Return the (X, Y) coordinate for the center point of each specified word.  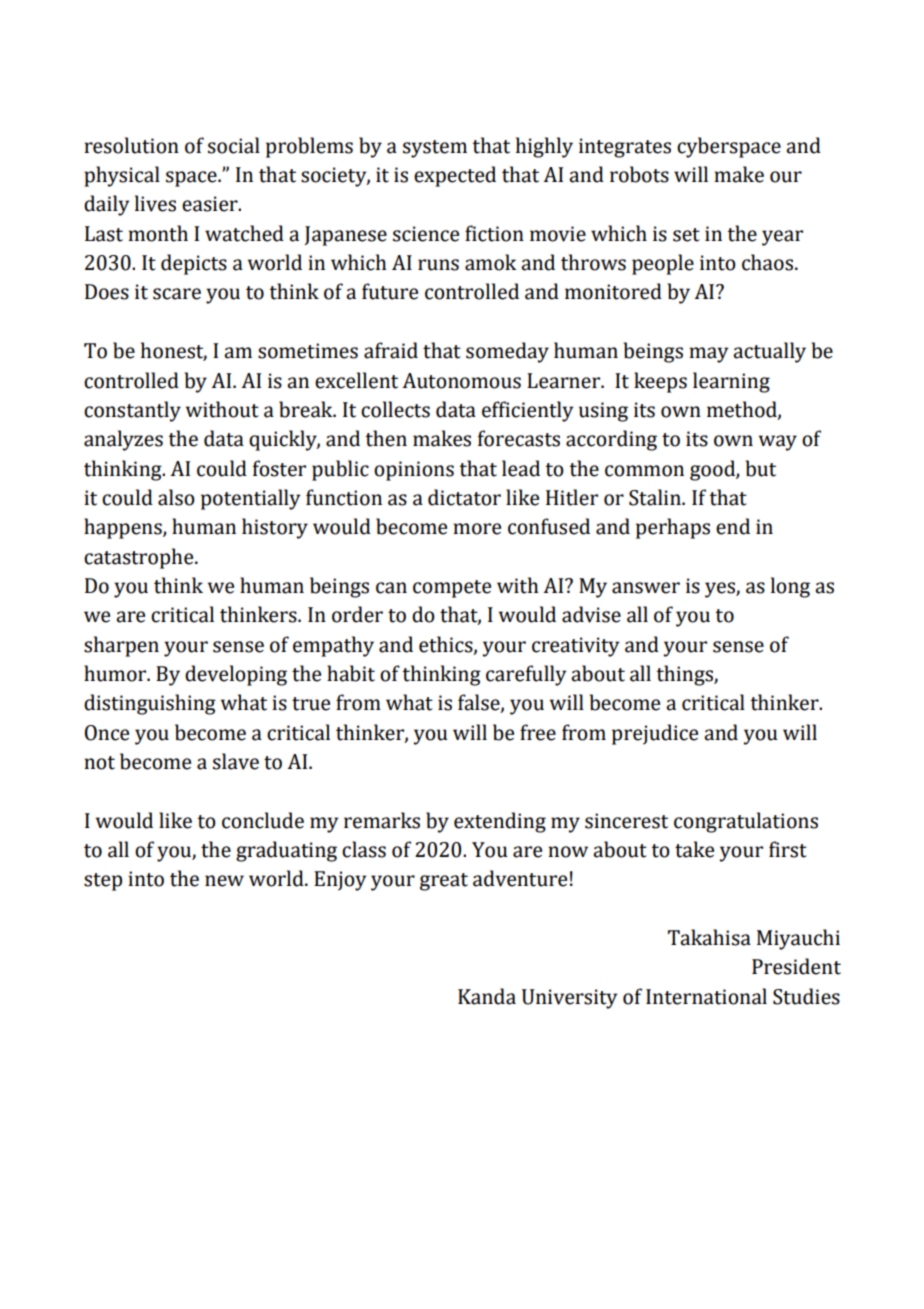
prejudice (655, 734)
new (224, 881)
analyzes (123, 440)
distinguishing (150, 704)
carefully (526, 675)
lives (155, 203)
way (778, 443)
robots (639, 174)
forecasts (519, 438)
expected (455, 176)
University (569, 999)
